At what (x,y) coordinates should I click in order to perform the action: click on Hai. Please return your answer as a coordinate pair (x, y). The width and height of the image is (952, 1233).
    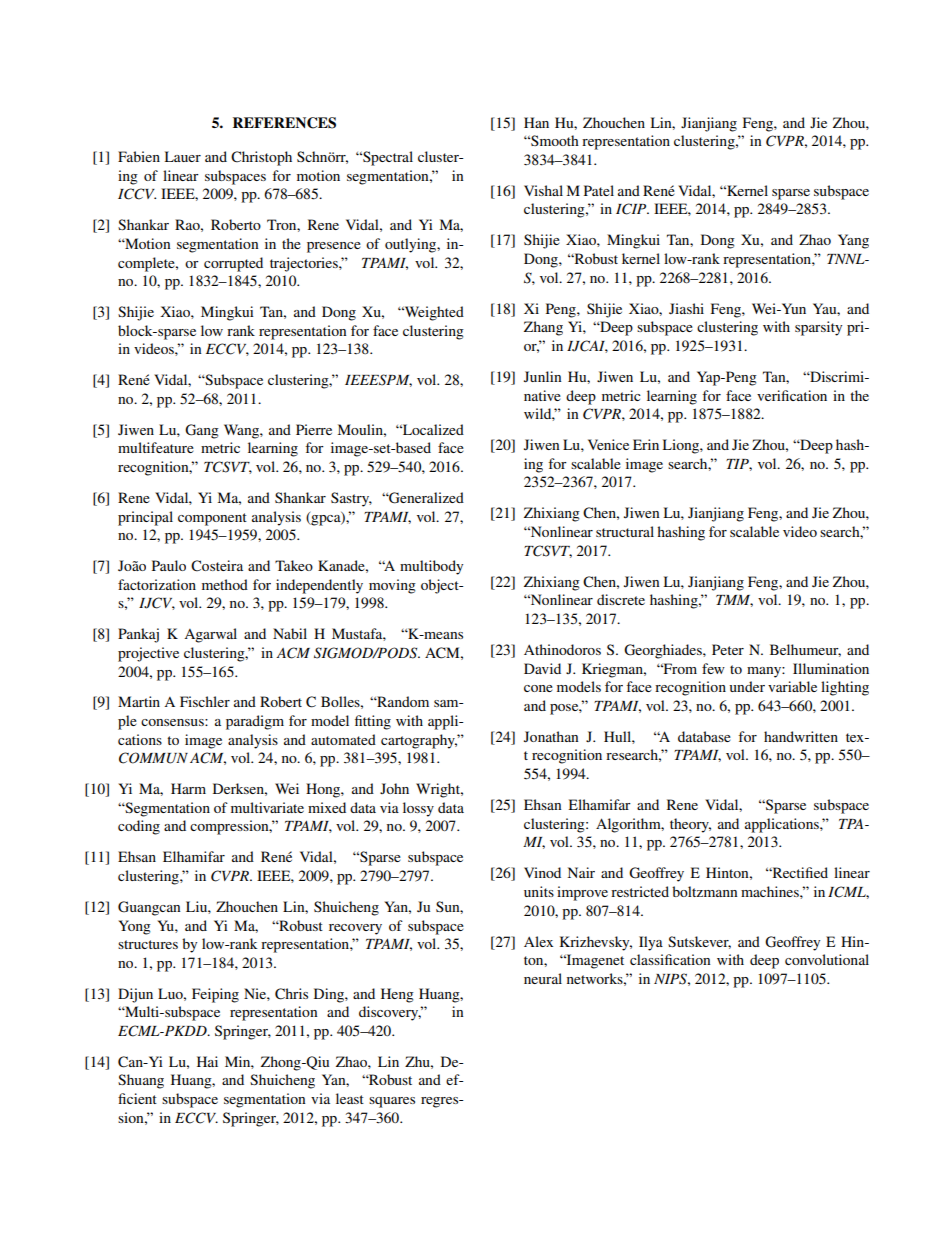
    Looking at the image, I should click on (207, 1061).
